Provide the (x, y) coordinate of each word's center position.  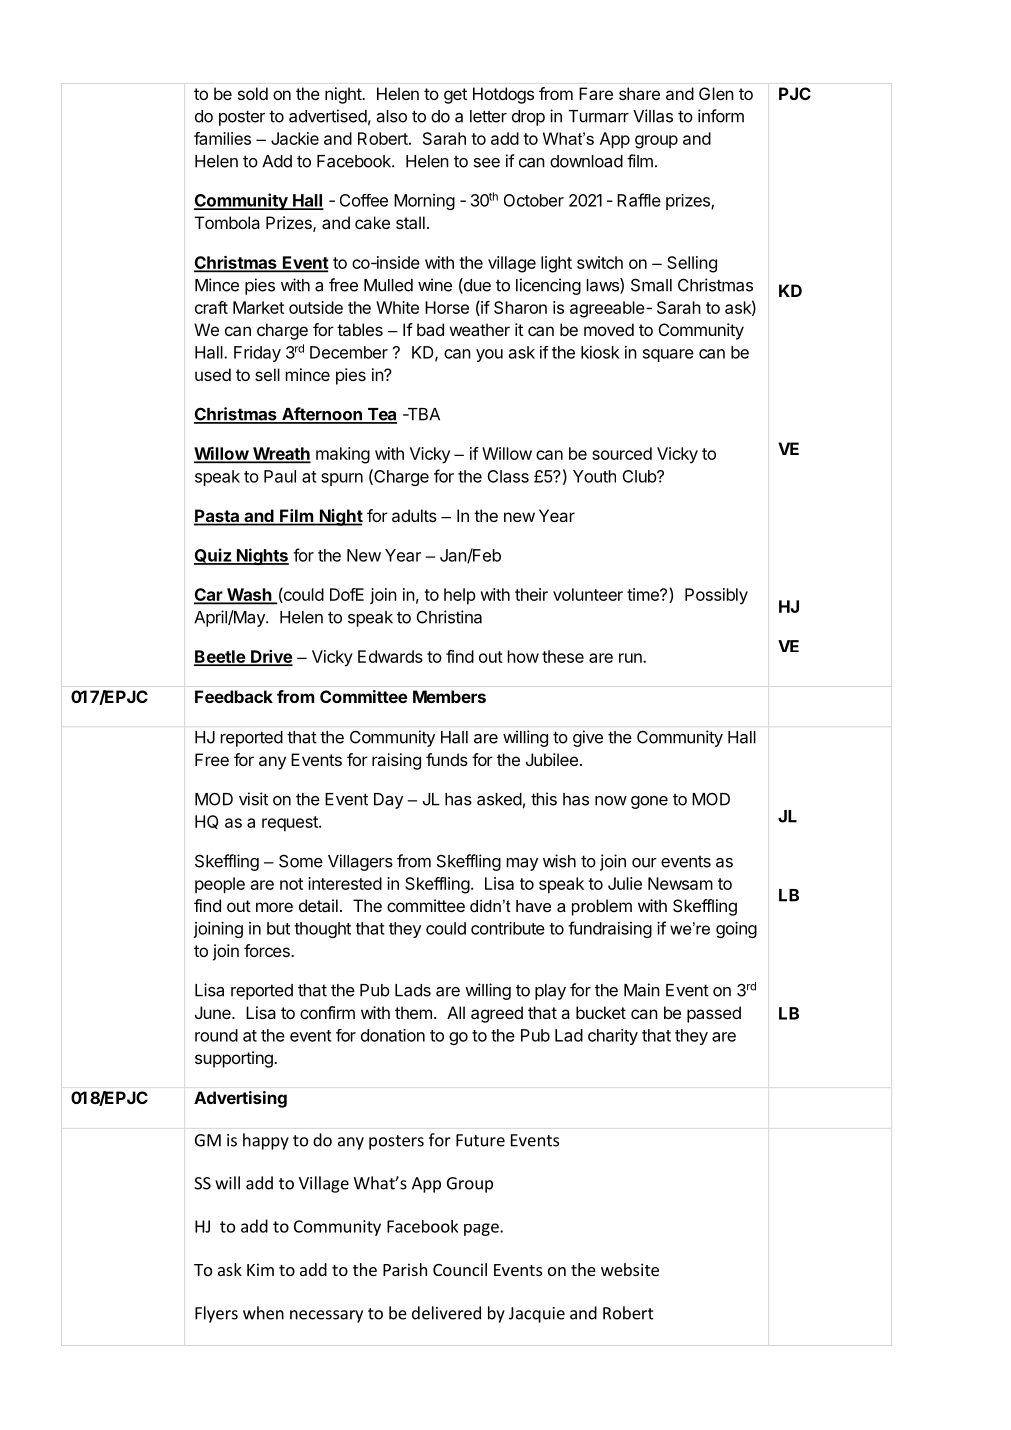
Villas (653, 116)
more (274, 907)
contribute (508, 928)
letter (488, 116)
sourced (622, 453)
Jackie (295, 138)
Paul (280, 476)
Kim (260, 1269)
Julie (625, 883)
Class (508, 476)
